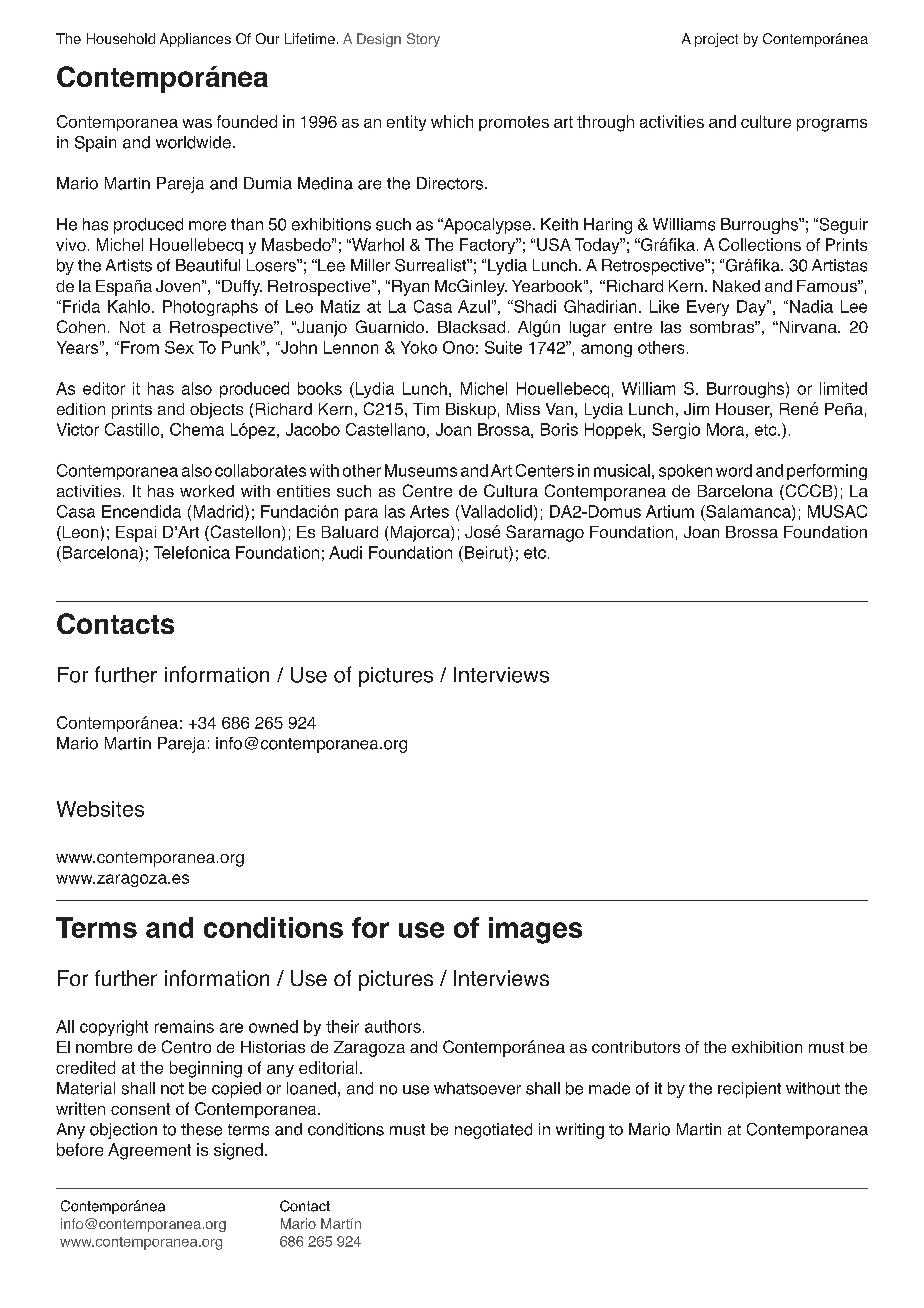 Image resolution: width=924 pixels, height=1308 pixels. I want to click on Websites, so click(100, 809).
